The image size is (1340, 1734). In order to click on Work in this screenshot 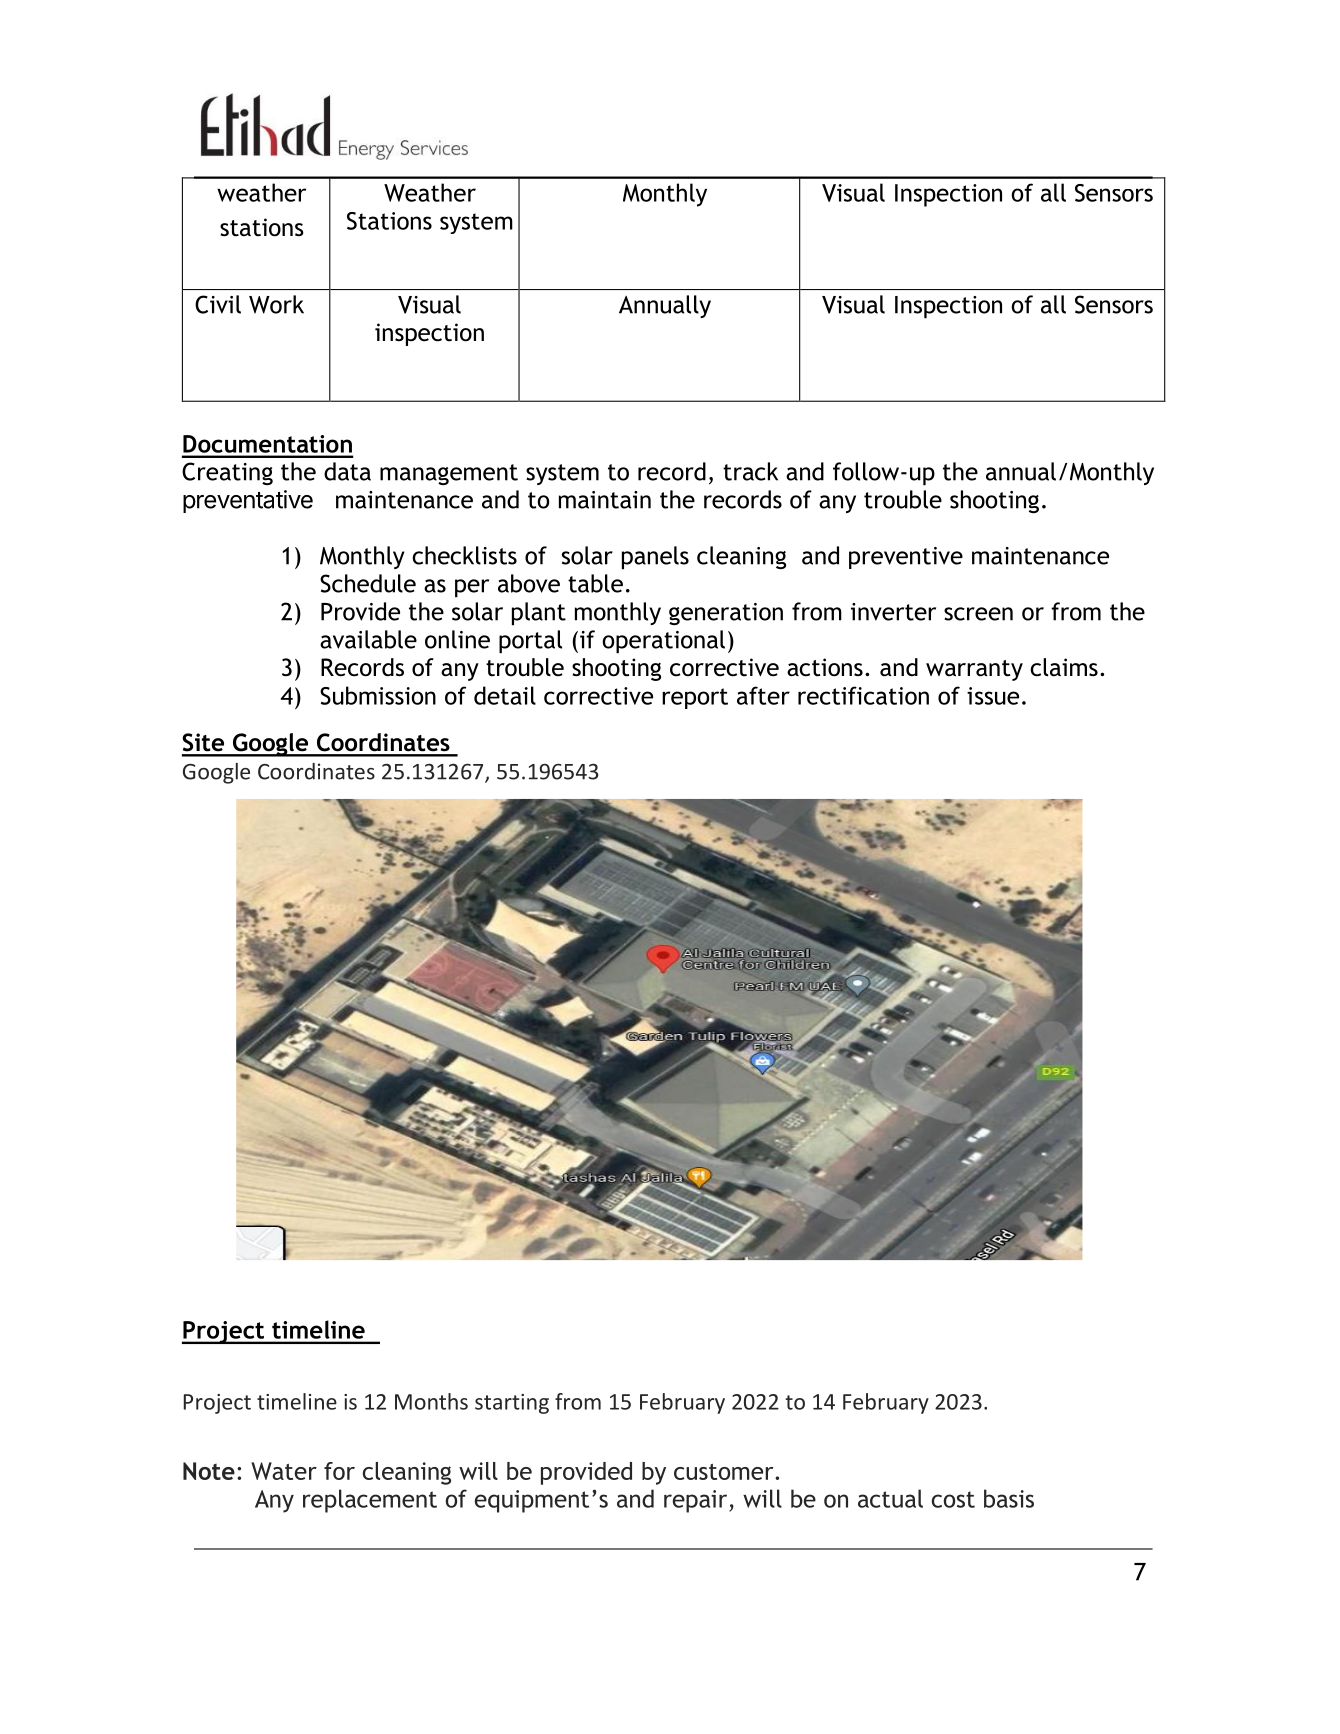, I will do `click(276, 304)`.
